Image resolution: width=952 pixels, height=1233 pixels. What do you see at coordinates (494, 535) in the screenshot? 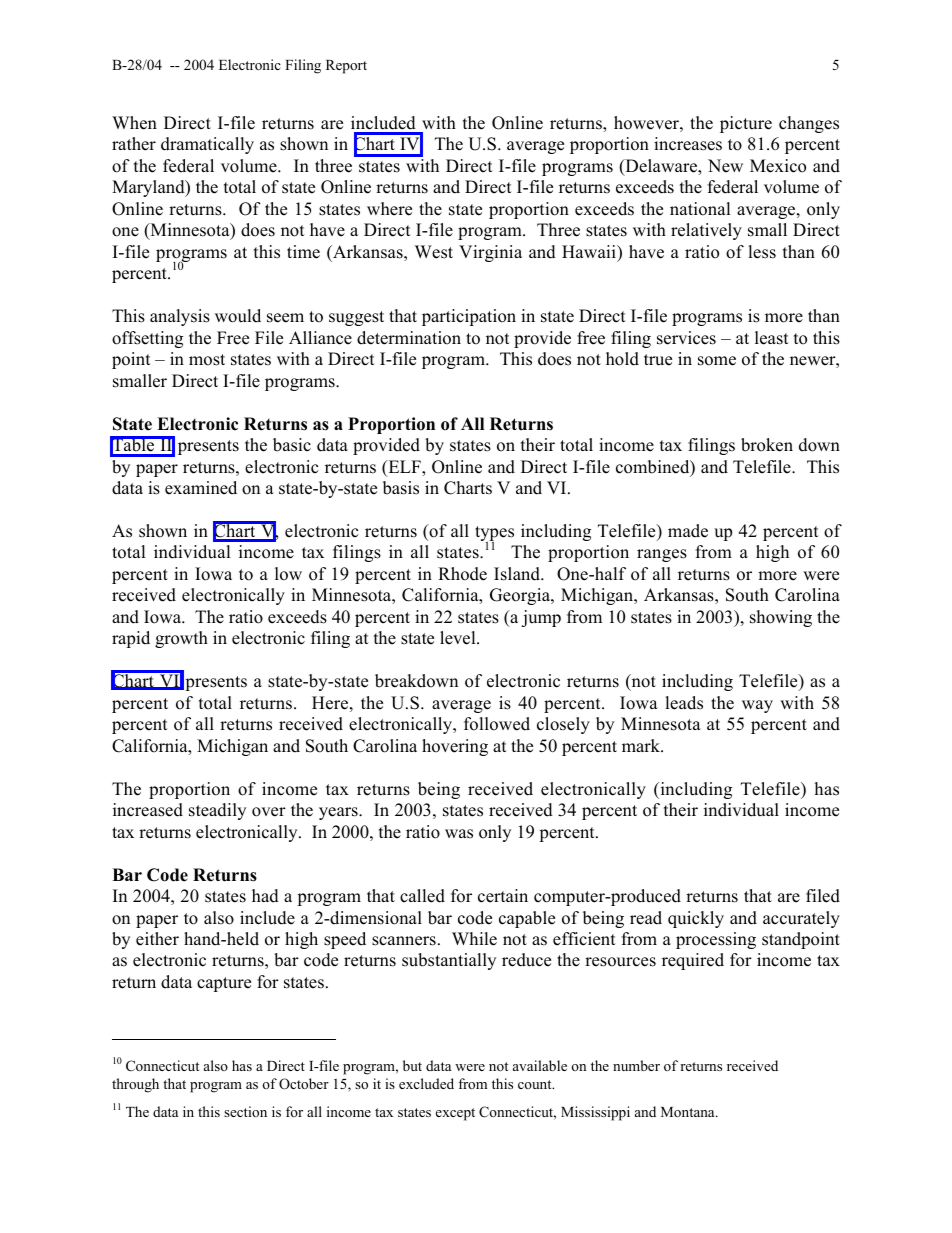
I see `types` at bounding box center [494, 535].
